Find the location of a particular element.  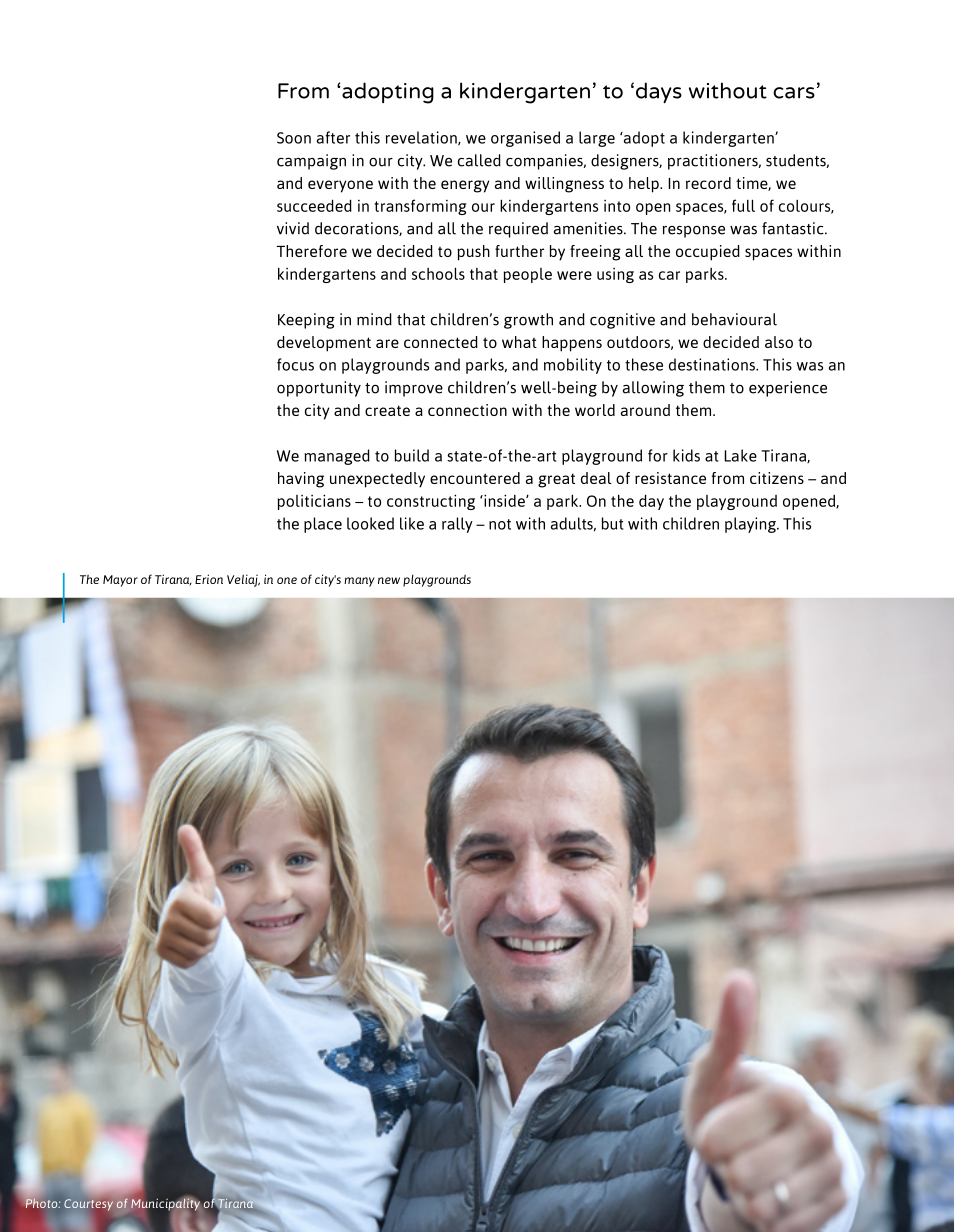

new is located at coordinates (389, 580).
